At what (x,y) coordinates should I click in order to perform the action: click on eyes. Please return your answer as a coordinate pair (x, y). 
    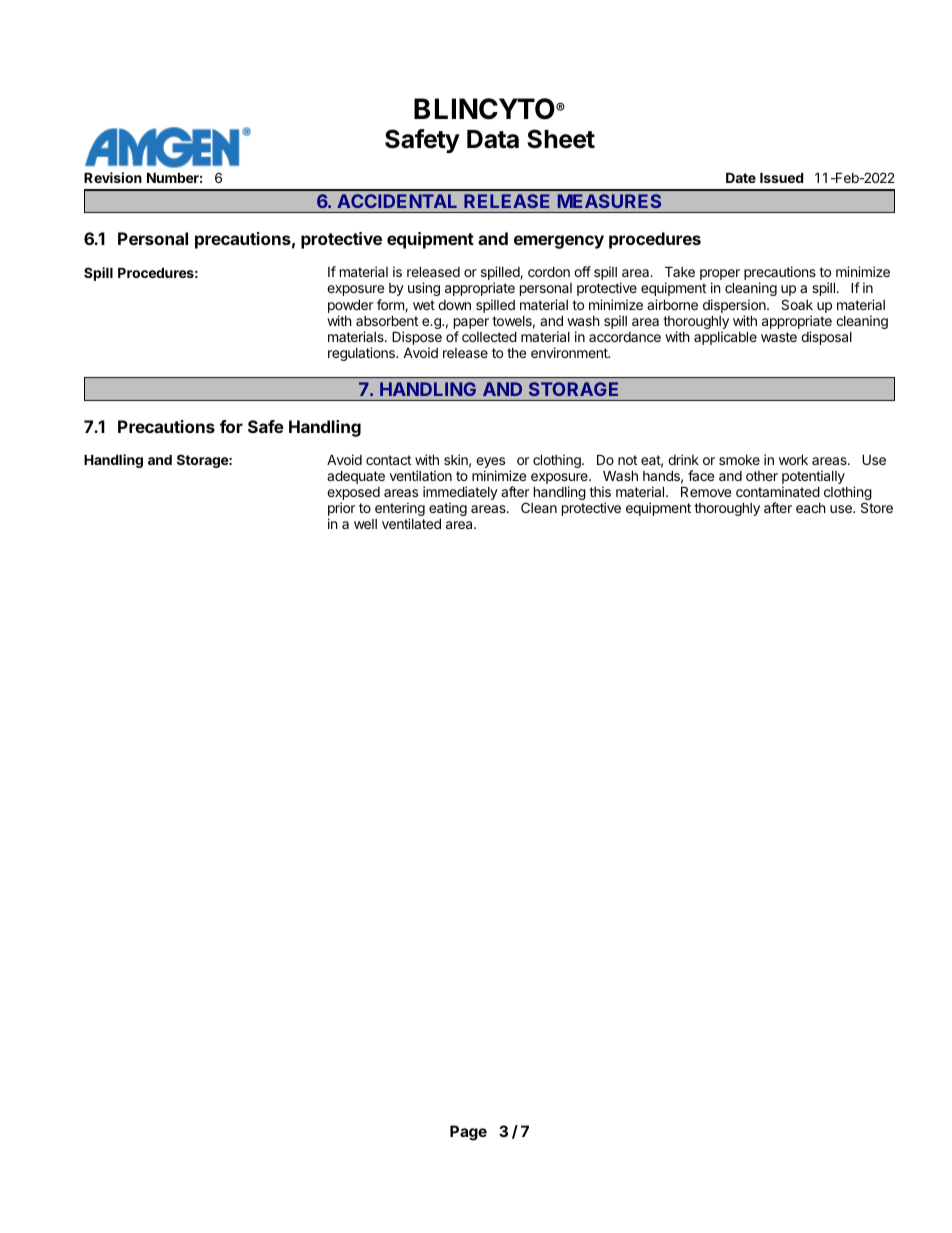
    Looking at the image, I should click on (490, 464).
